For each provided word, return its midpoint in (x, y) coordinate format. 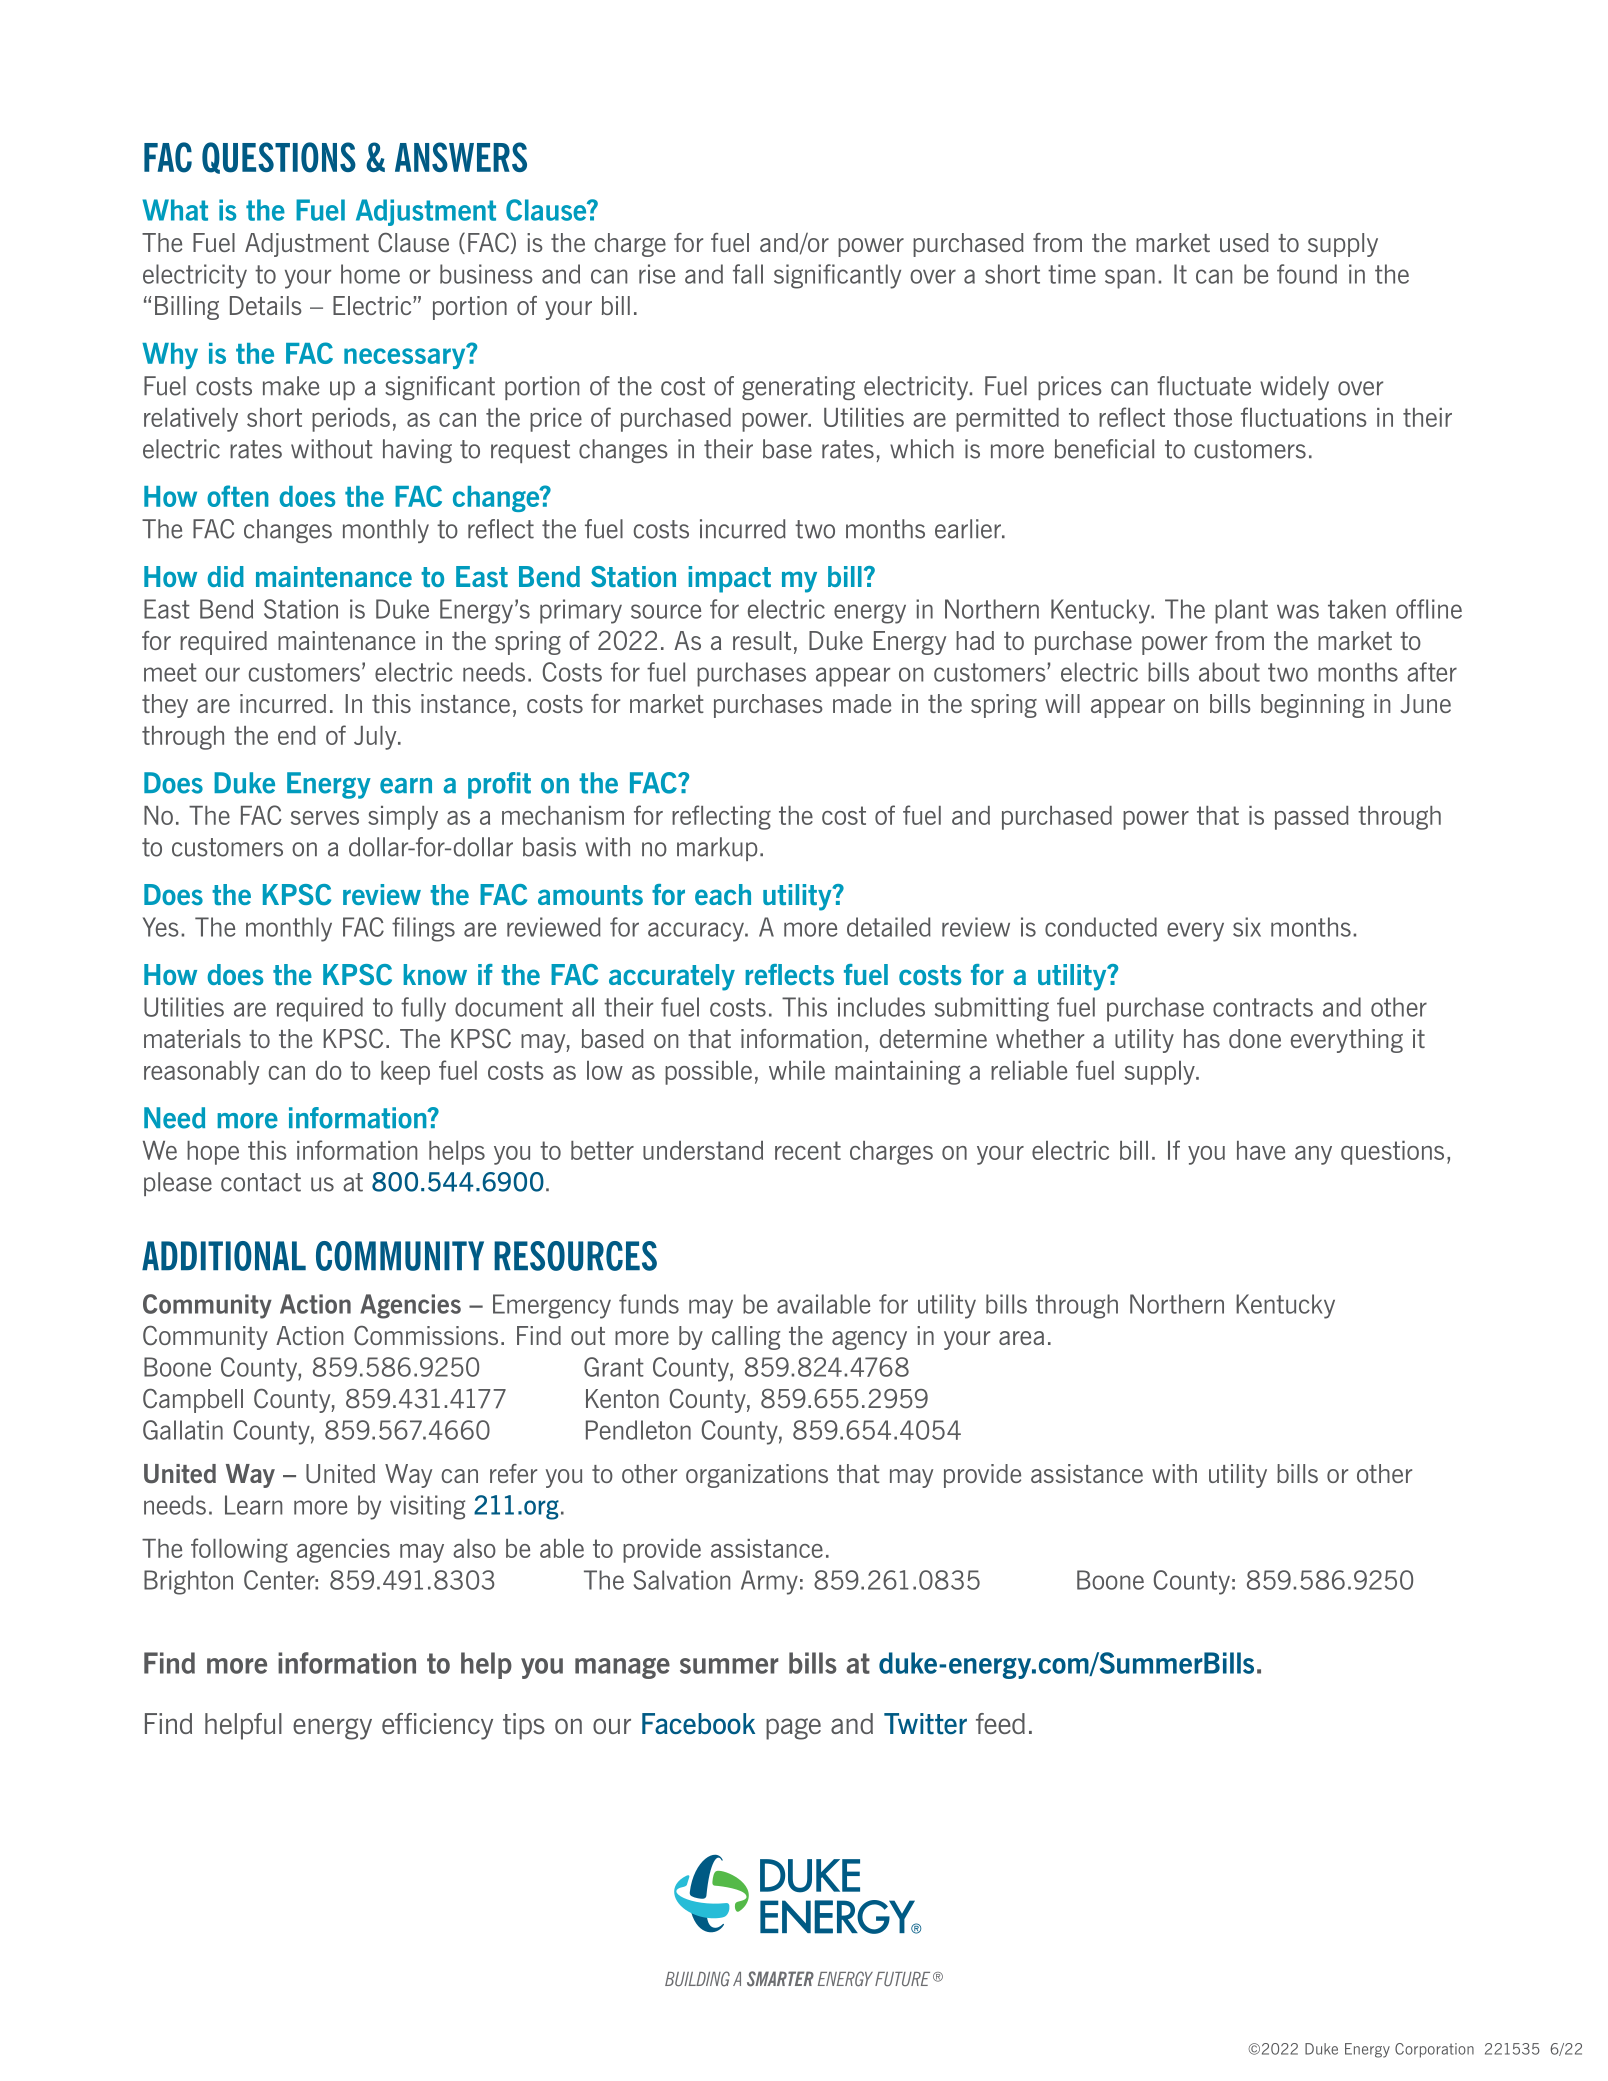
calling (746, 1338)
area (1021, 1338)
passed (1312, 818)
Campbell (193, 1401)
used (1244, 242)
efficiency (437, 1726)
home (370, 274)
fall (748, 274)
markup (717, 849)
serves (325, 818)
